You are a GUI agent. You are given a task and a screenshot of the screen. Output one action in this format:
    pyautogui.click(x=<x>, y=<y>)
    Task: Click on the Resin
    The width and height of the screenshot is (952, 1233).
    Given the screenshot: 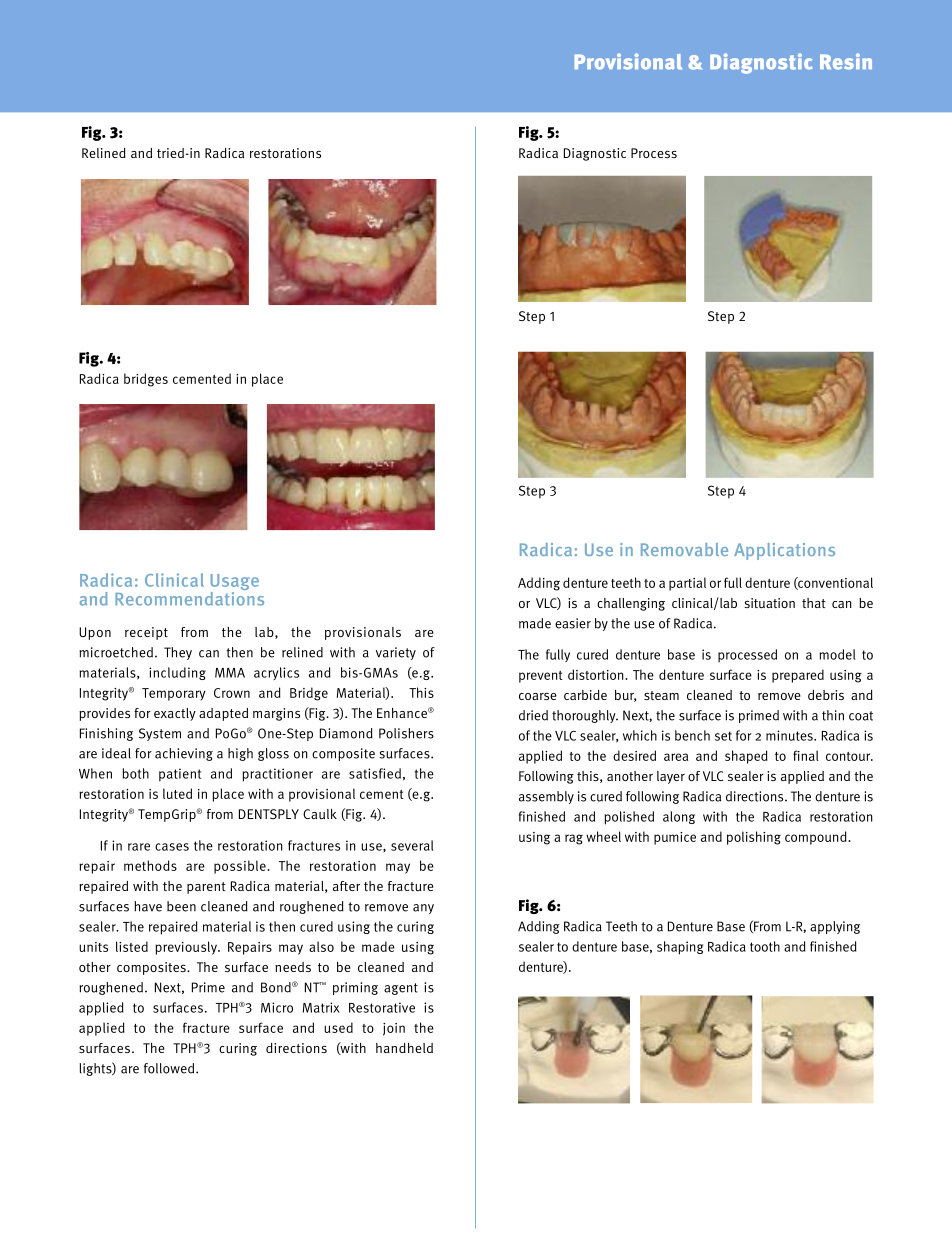 What is the action you would take?
    pyautogui.click(x=846, y=61)
